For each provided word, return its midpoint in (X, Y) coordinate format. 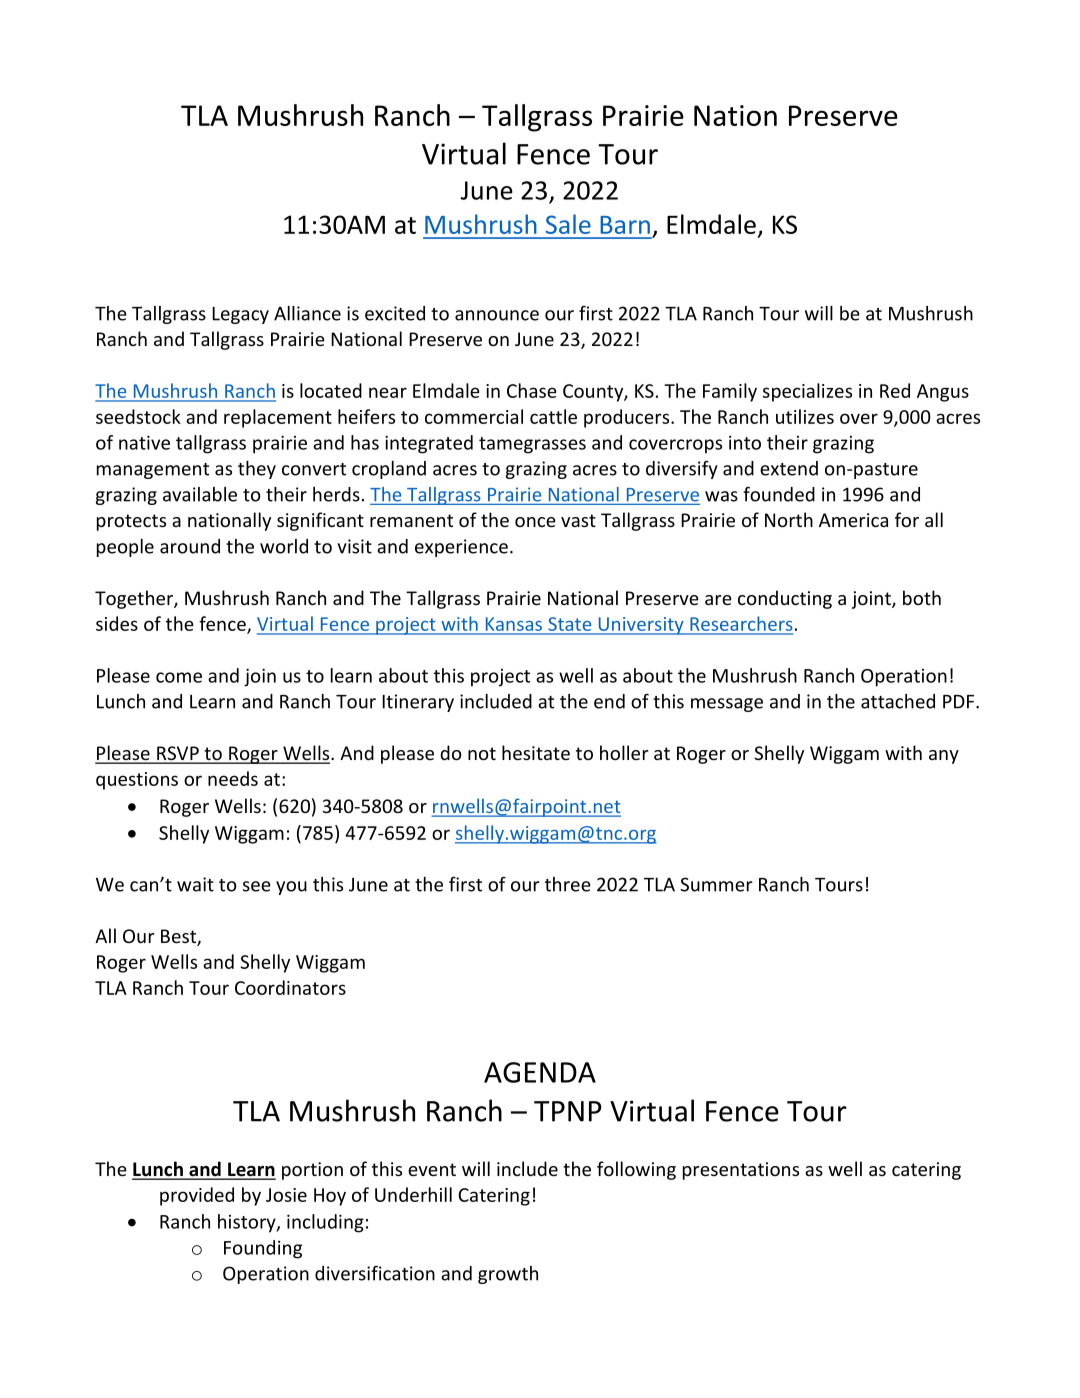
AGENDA (540, 1072)
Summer (716, 884)
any (944, 757)
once (535, 522)
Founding (263, 1249)
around (190, 546)
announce (497, 315)
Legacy (240, 315)
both (922, 597)
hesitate (536, 752)
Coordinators (290, 987)
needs (233, 778)
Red (895, 390)
